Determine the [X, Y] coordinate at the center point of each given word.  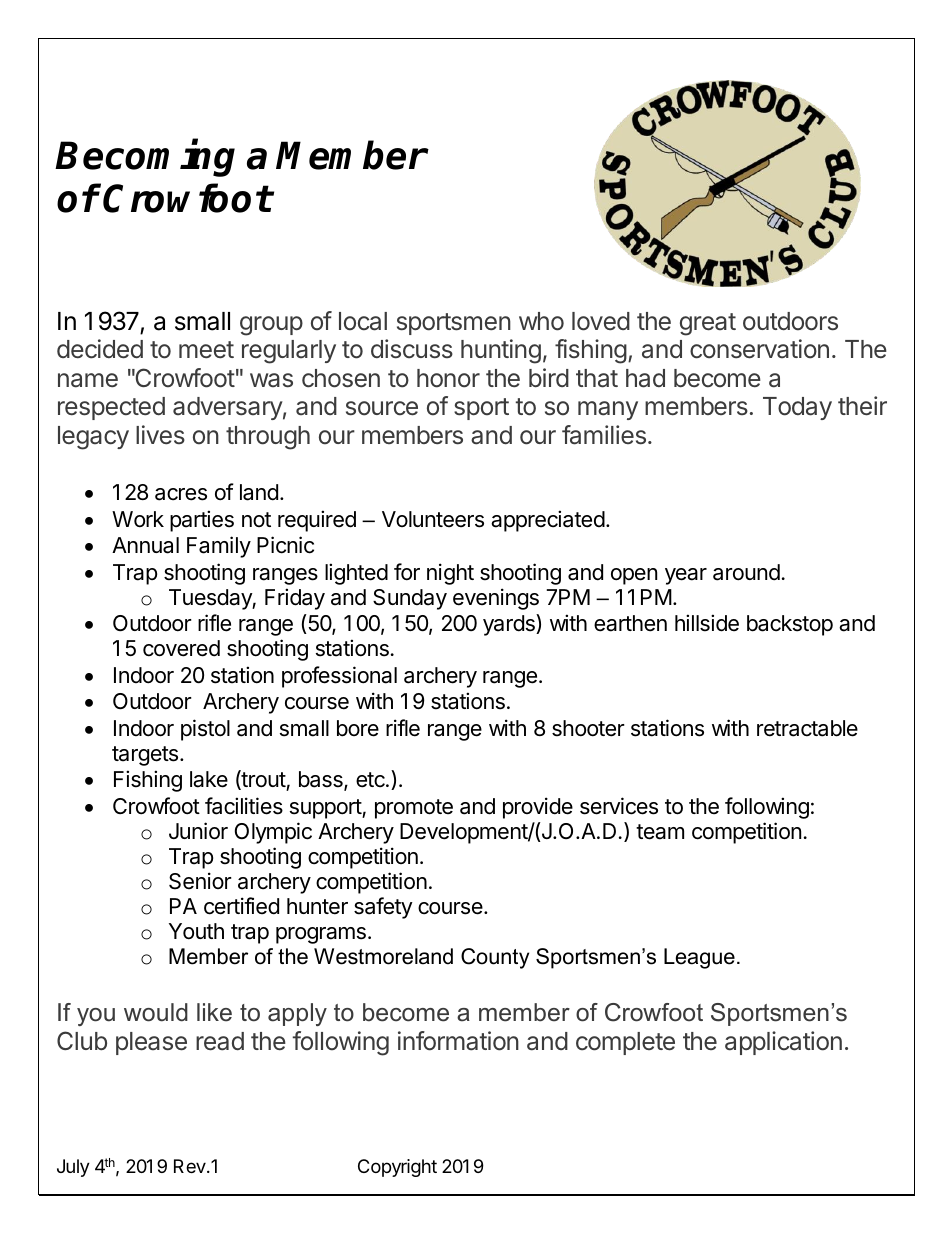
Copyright [397, 1168]
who [541, 321]
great [708, 324]
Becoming [145, 158]
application [783, 1043]
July [73, 1168]
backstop [790, 625]
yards [510, 625]
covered [181, 648]
